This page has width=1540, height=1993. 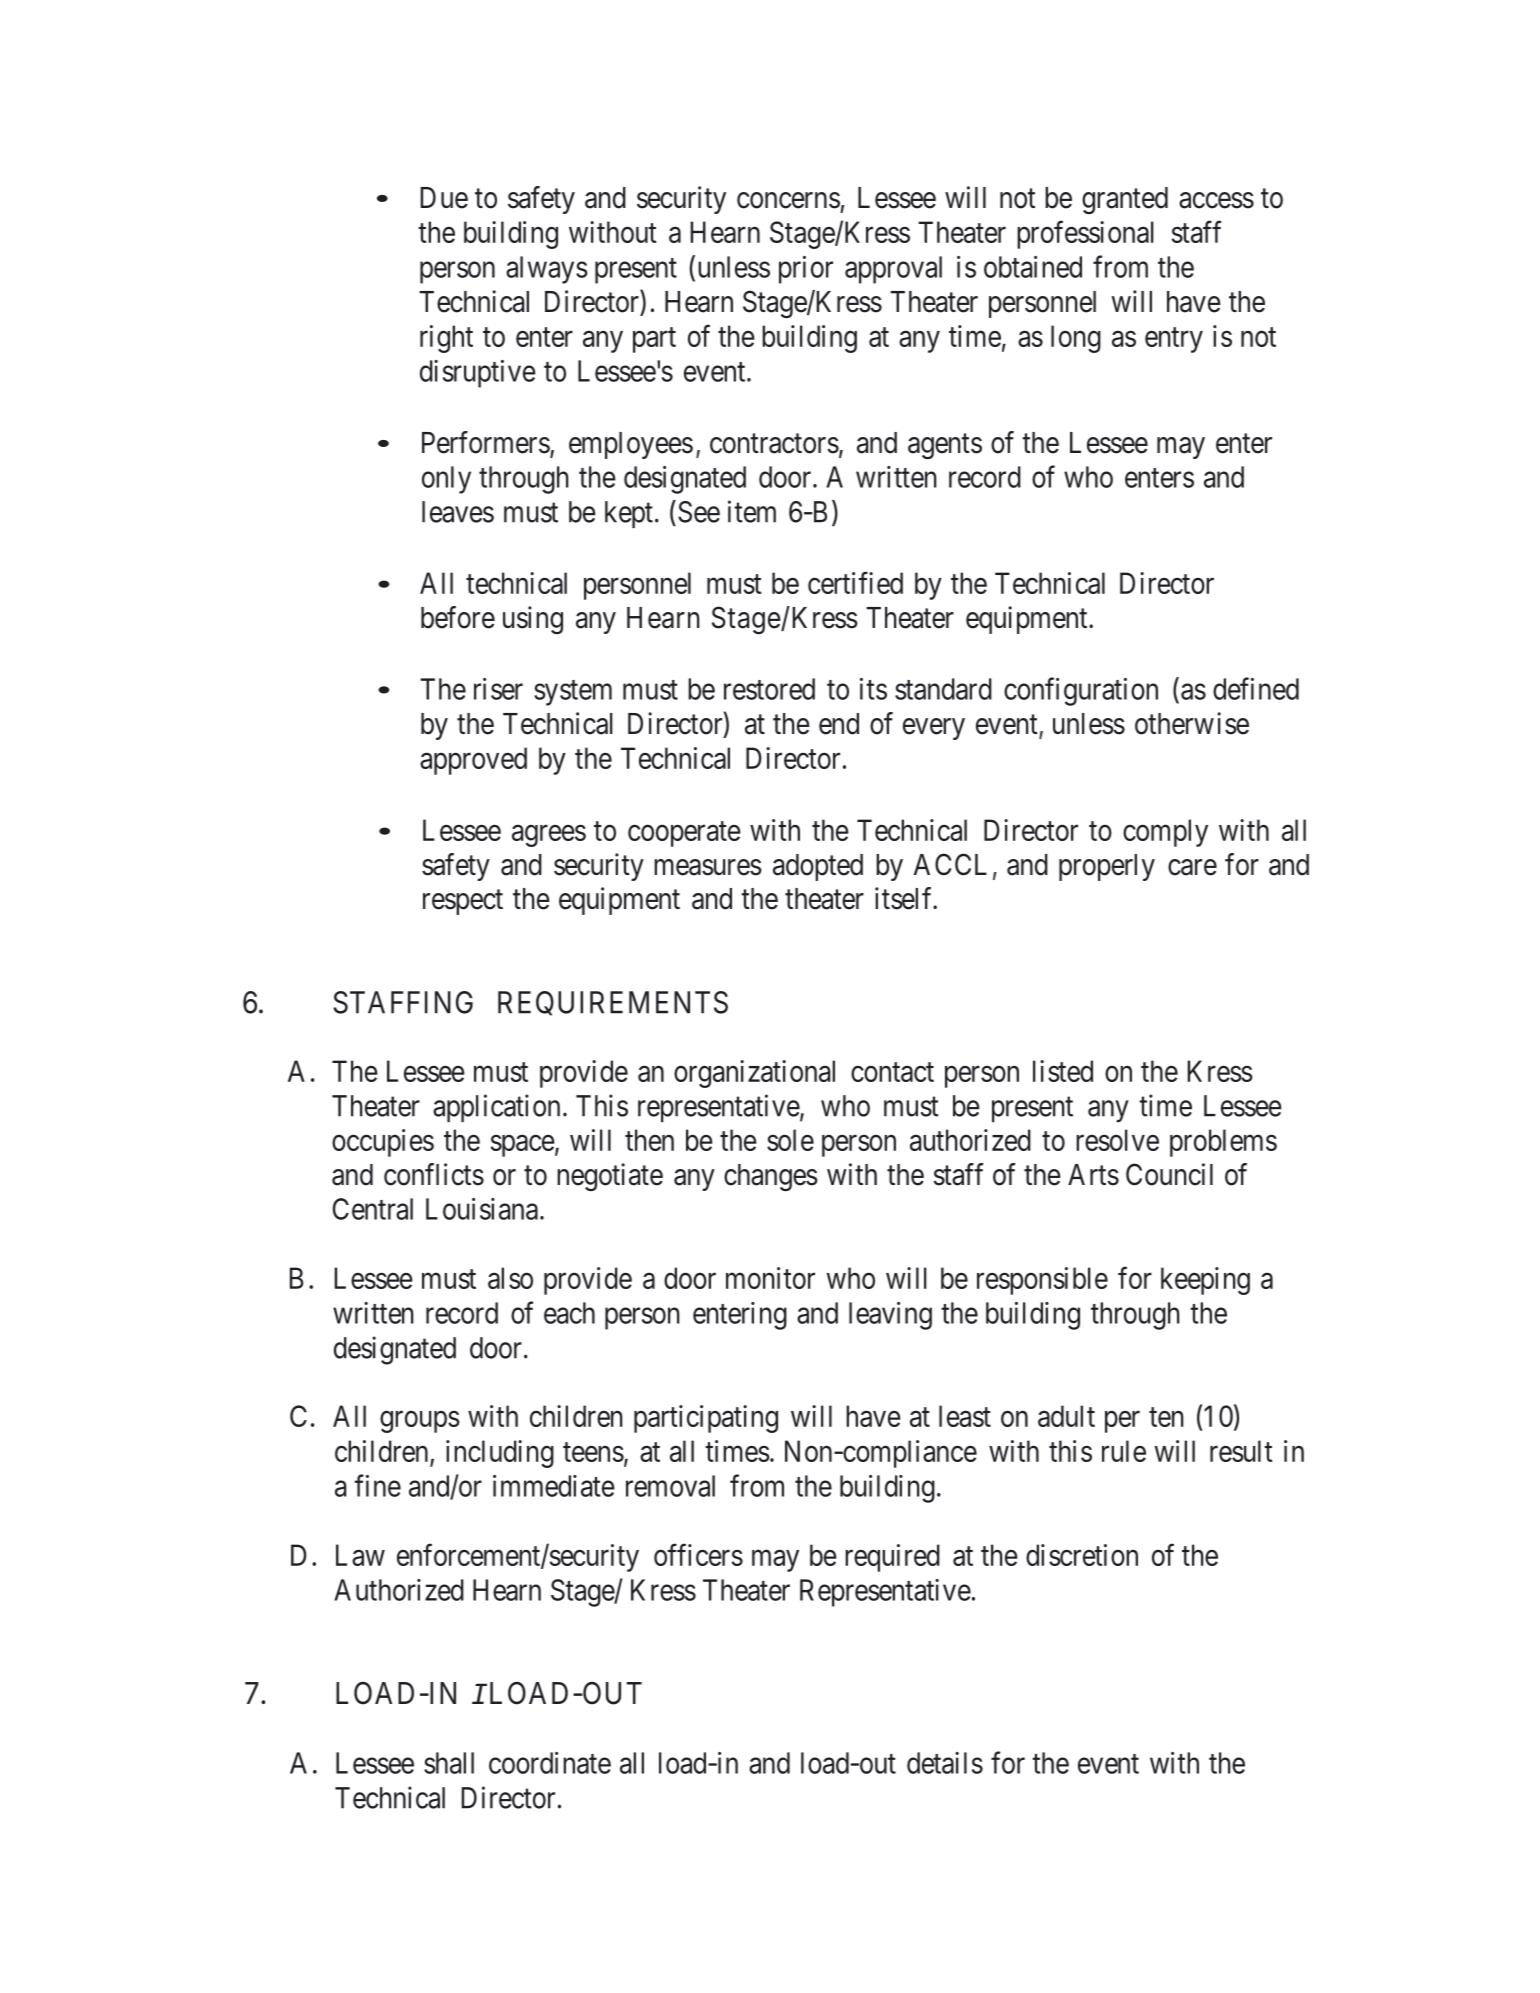 I want to click on changes, so click(x=771, y=1177).
